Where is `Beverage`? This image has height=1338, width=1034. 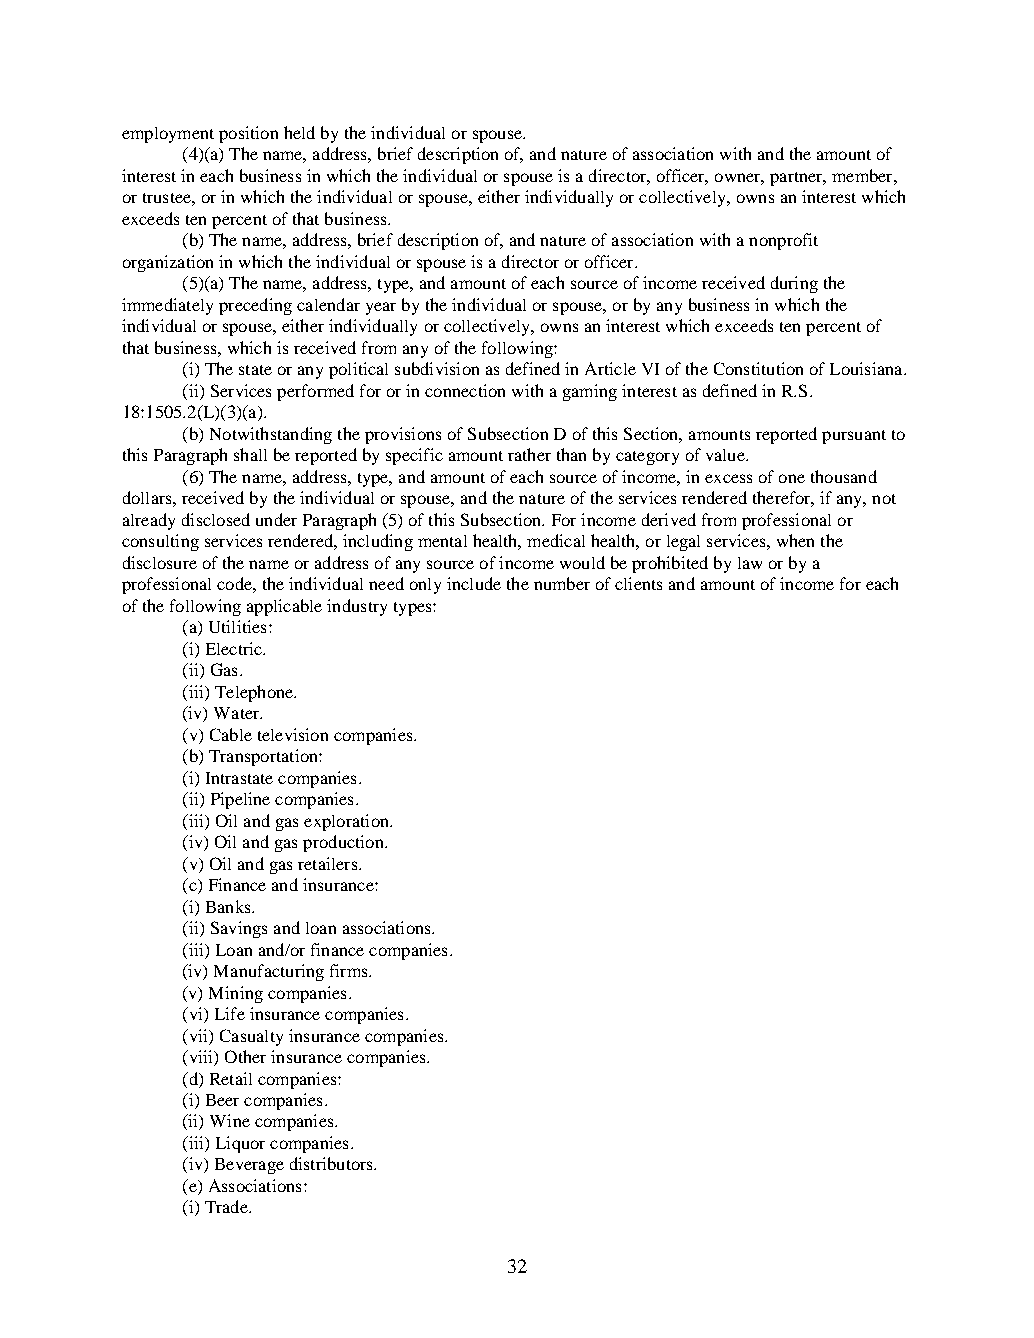
Beverage is located at coordinates (249, 1166).
